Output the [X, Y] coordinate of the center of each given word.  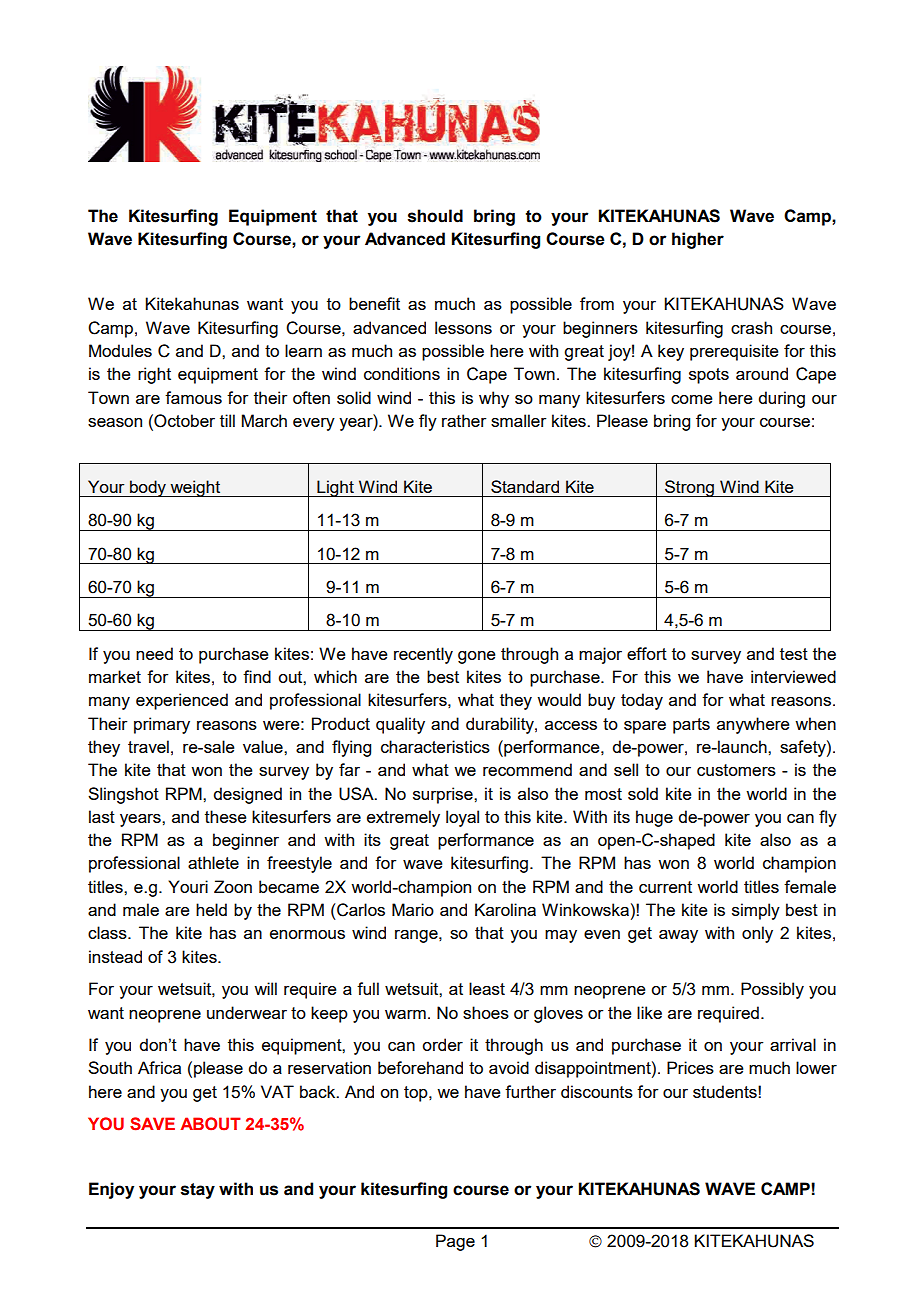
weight [195, 488]
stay [198, 1191]
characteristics [435, 746]
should [435, 216]
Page [455, 1242]
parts [691, 726]
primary [162, 725]
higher [698, 240]
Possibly [772, 990]
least [487, 988]
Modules [120, 350]
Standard [525, 486]
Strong [689, 488]
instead [115, 956]
